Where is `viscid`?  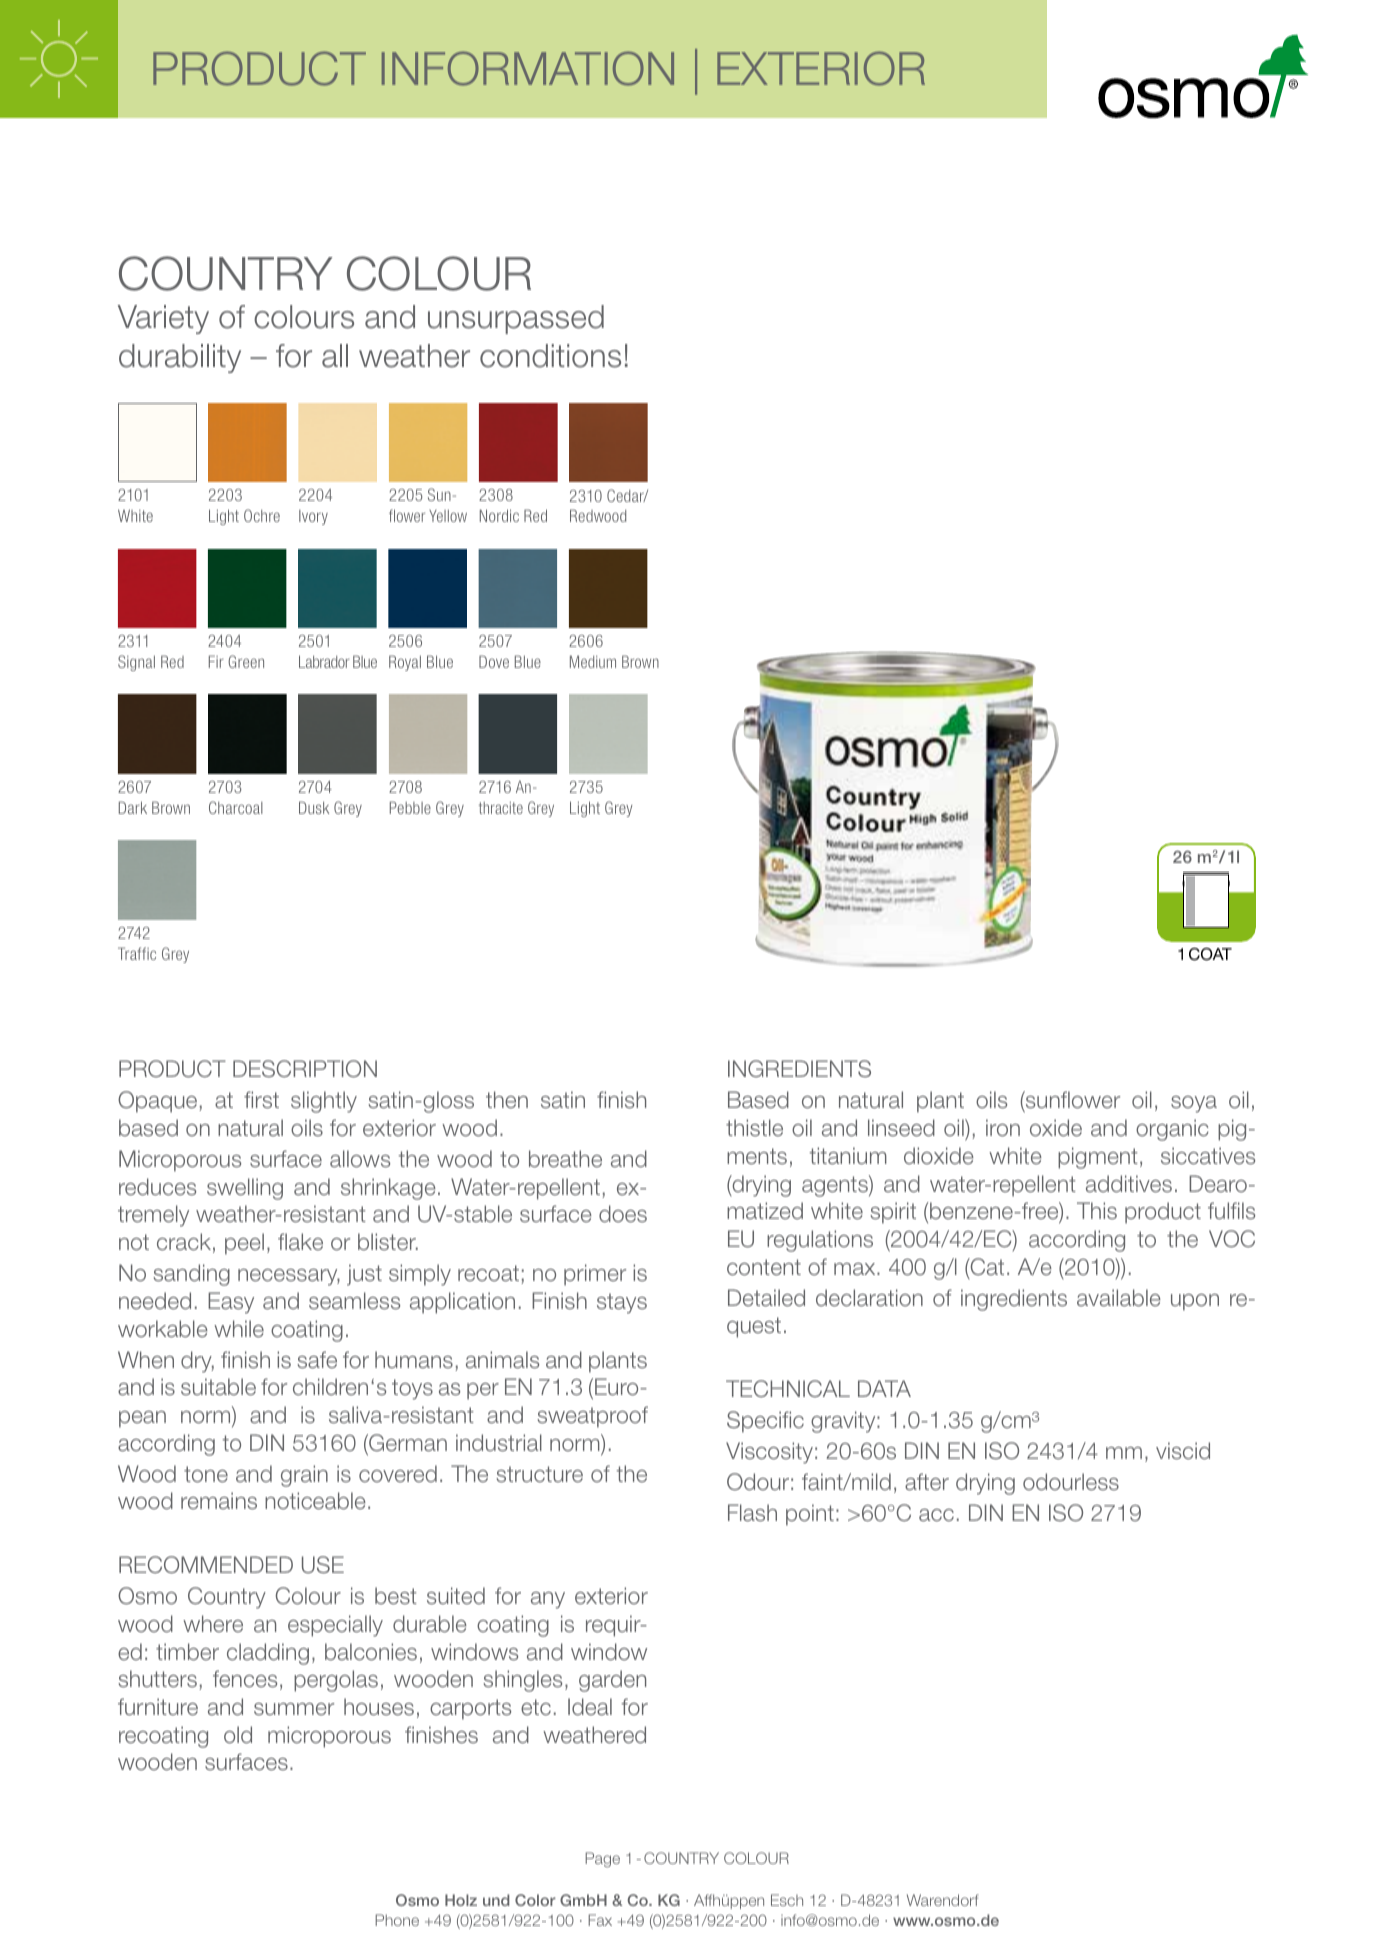
viscid is located at coordinates (1183, 1451).
